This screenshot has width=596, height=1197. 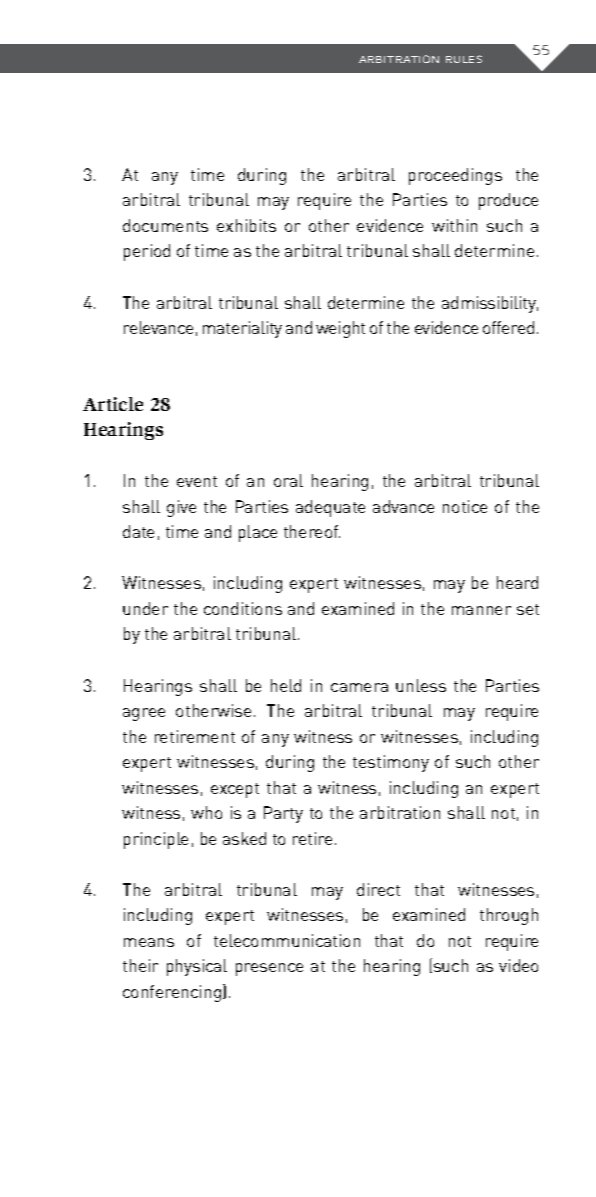 I want to click on telecommunication, so click(x=287, y=940).
